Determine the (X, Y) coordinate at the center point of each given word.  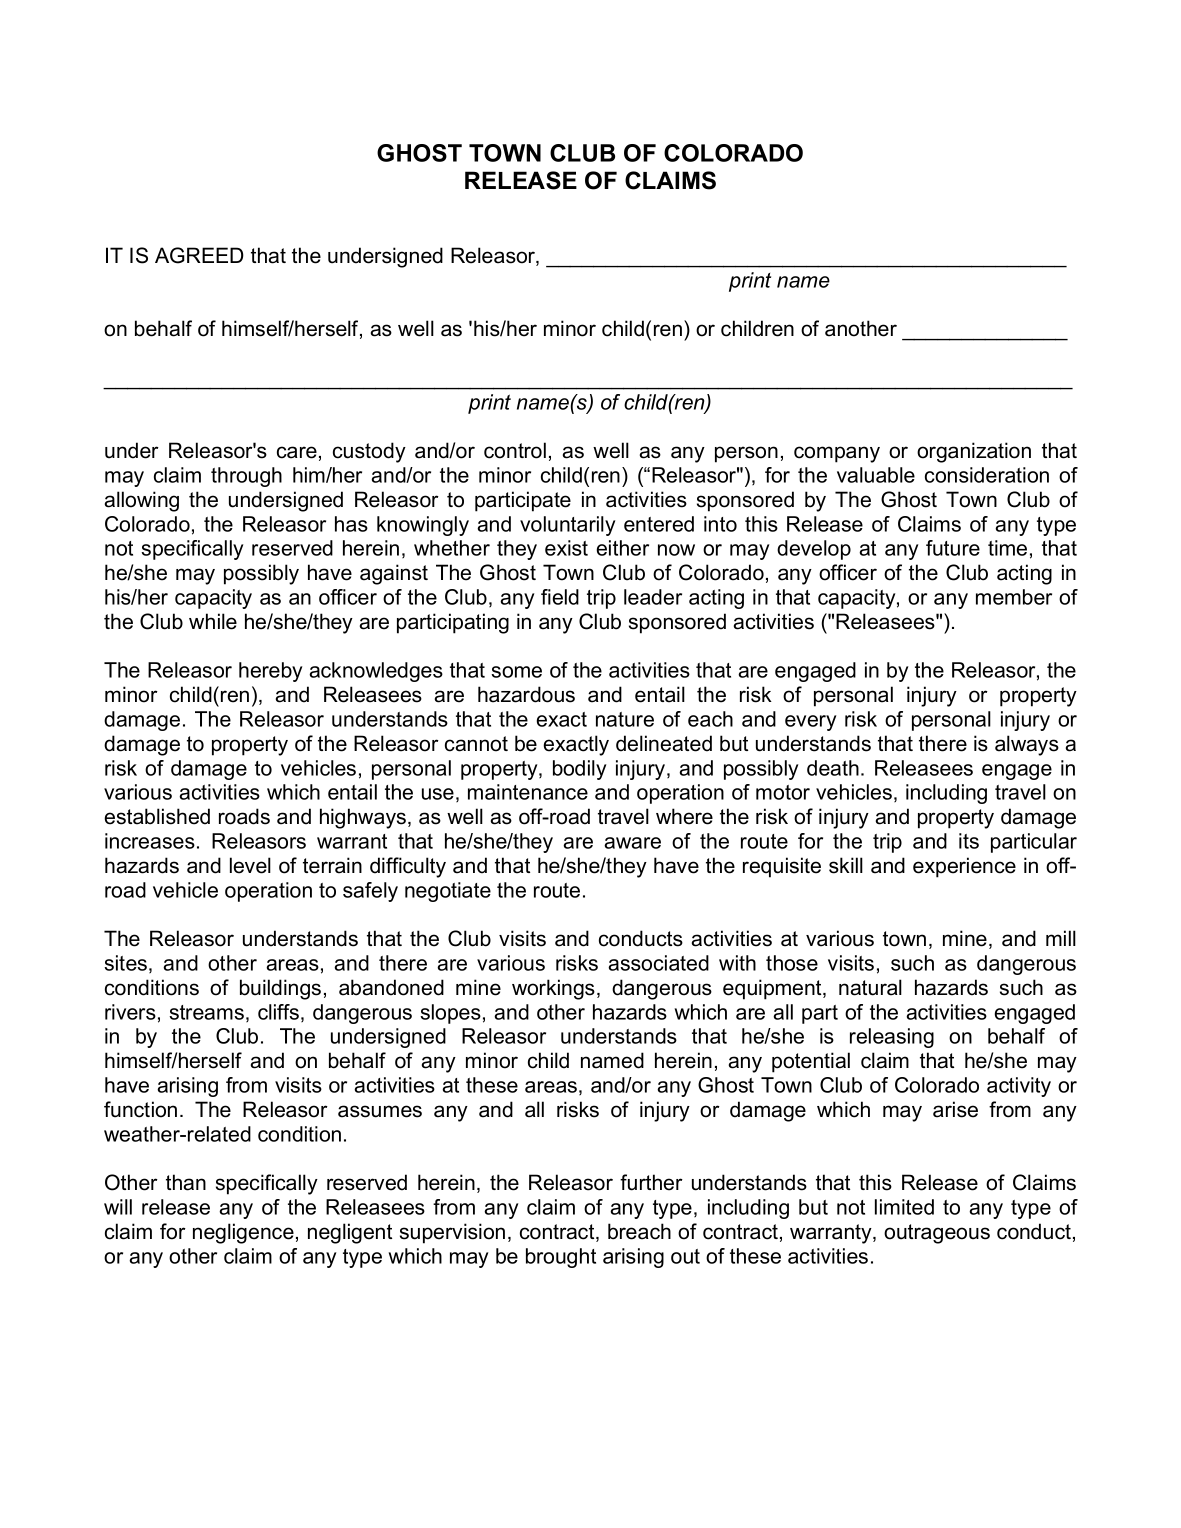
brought (561, 1258)
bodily (579, 770)
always (1027, 745)
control (515, 450)
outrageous (937, 1234)
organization (974, 452)
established (157, 816)
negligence (243, 1233)
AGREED (199, 255)
